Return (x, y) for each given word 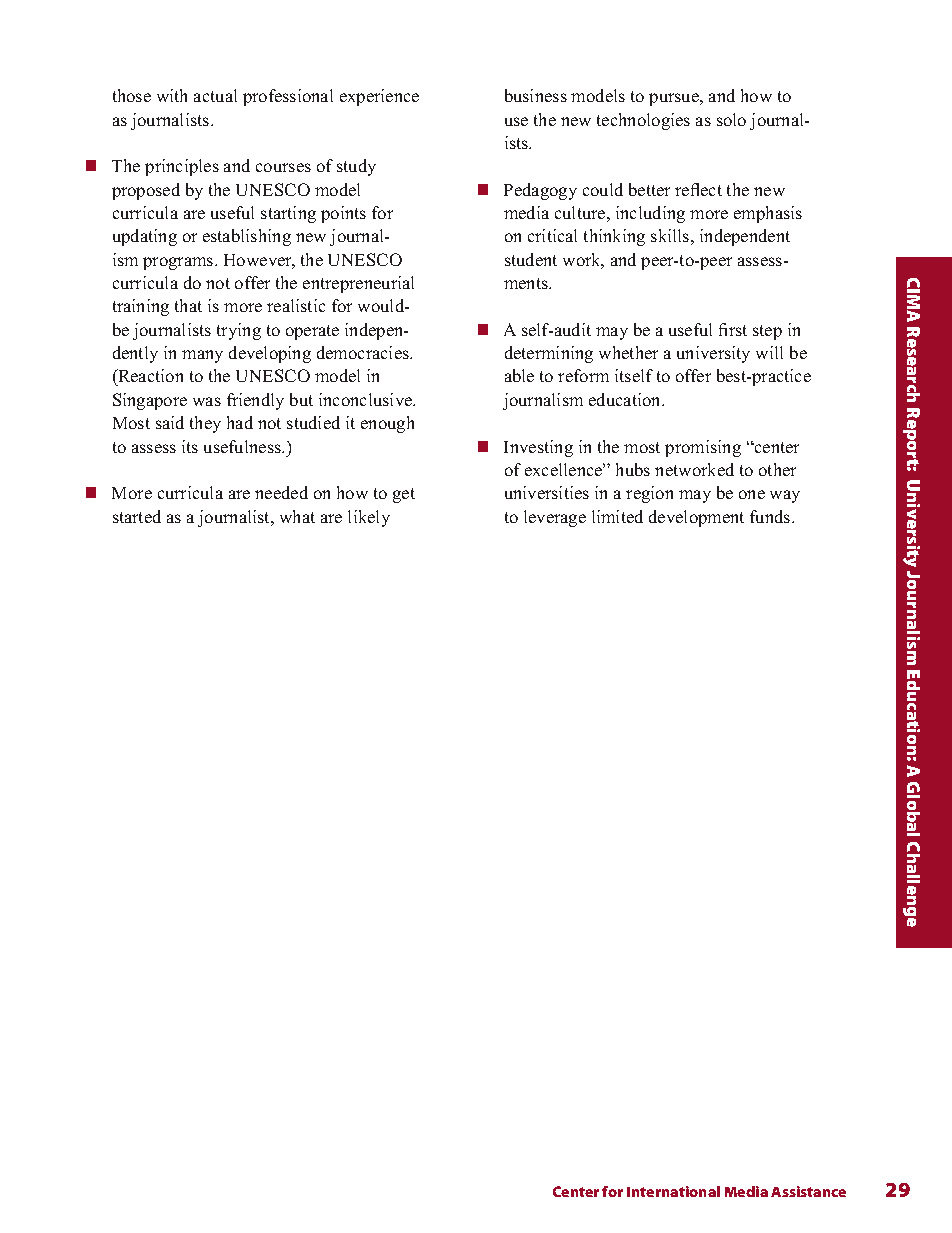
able (519, 375)
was (207, 401)
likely (369, 518)
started (137, 516)
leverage (555, 518)
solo (731, 119)
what (297, 516)
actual (215, 95)
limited (617, 516)
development (696, 518)
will (769, 352)
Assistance (808, 1191)
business (536, 95)
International (673, 1191)
